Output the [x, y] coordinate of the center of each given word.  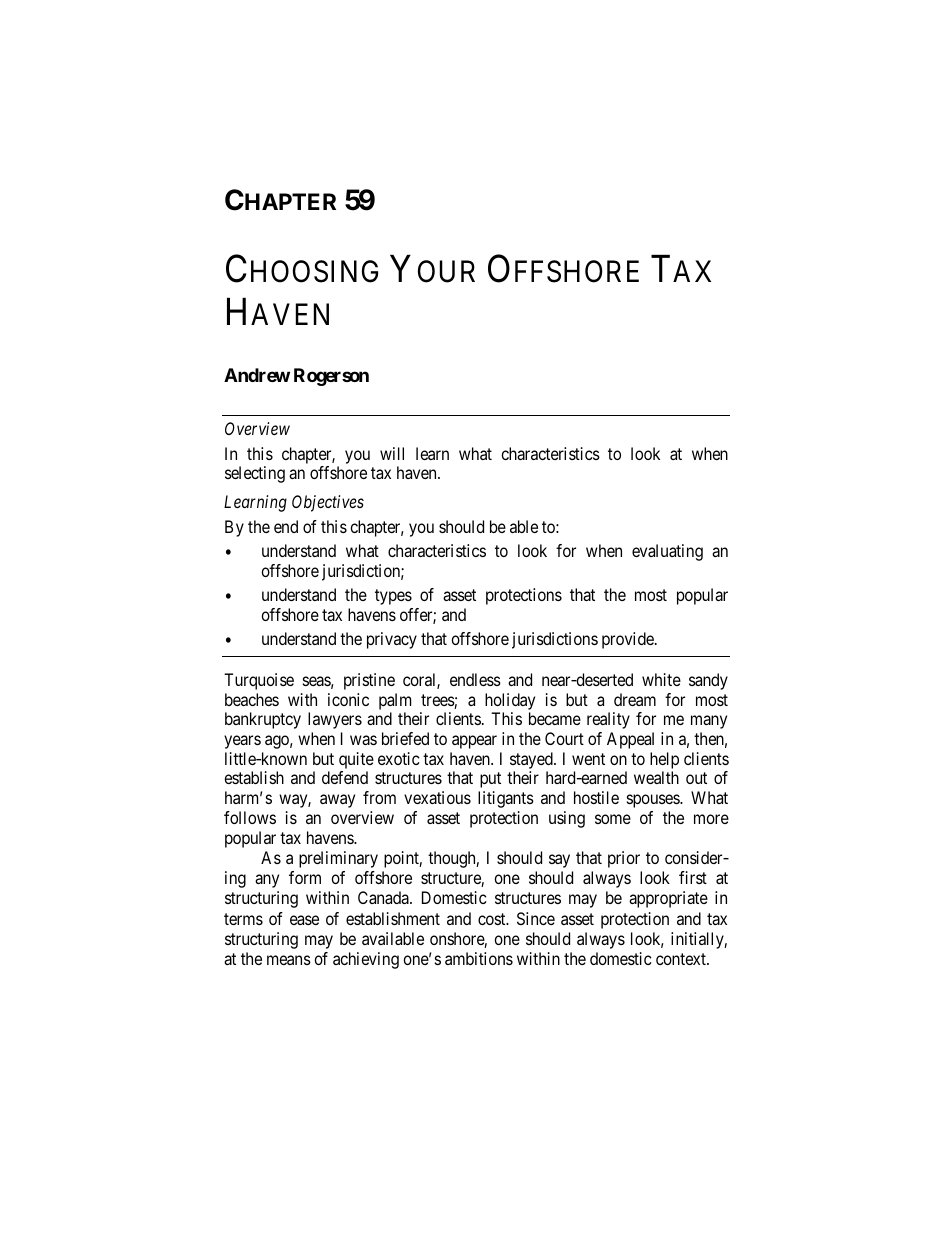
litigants [506, 799]
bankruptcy [263, 720]
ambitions [479, 958]
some [613, 819]
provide [629, 640]
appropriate [668, 899]
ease [304, 920]
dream [635, 699]
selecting [255, 474]
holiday [510, 701]
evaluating [667, 552]
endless [475, 679]
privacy [392, 640]
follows [250, 817]
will [392, 453]
